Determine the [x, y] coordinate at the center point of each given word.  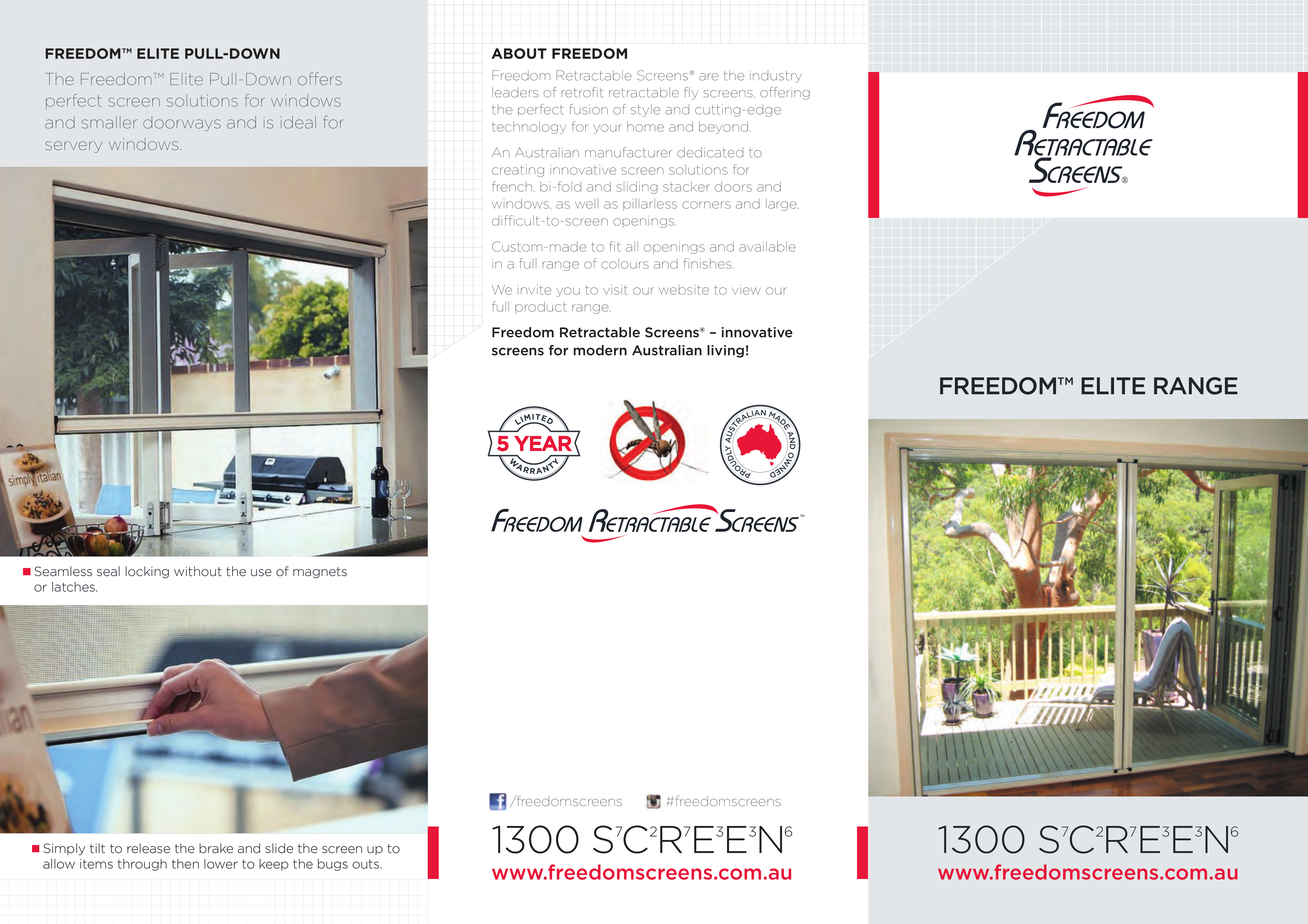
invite [536, 290]
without [198, 571]
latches [74, 587]
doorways [182, 123]
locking [147, 572]
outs [366, 864]
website [684, 290]
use [261, 573]
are [709, 77]
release [148, 848]
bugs [333, 865]
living [725, 351]
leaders [515, 92]
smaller [109, 122]
